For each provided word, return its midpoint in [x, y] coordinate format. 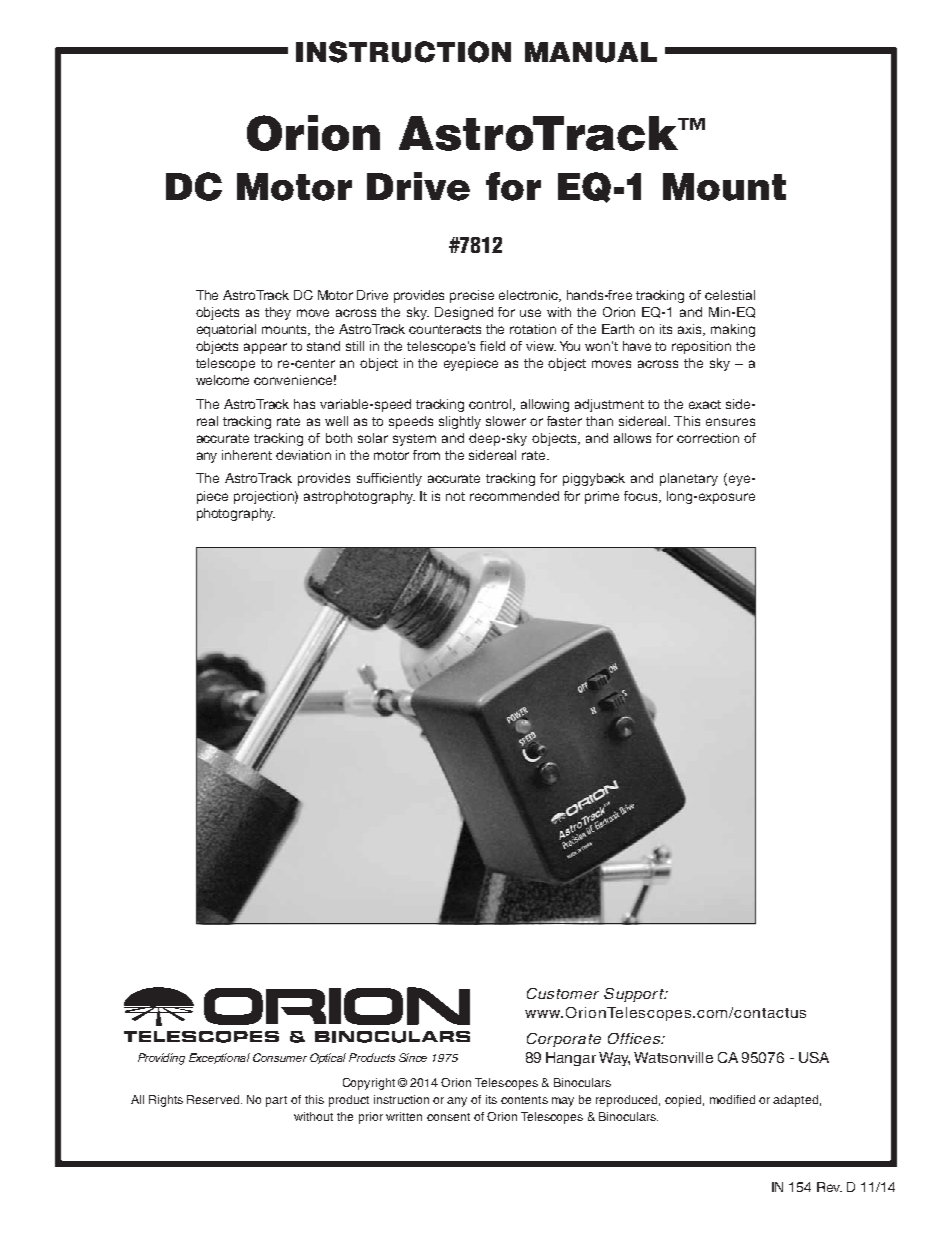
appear [265, 348]
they [278, 313]
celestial [730, 295]
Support [635, 995]
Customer [563, 993]
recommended [514, 496]
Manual [591, 52]
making [733, 330]
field [492, 346]
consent [448, 1117]
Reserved [214, 1099]
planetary [689, 479]
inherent [247, 455]
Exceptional [219, 1058]
